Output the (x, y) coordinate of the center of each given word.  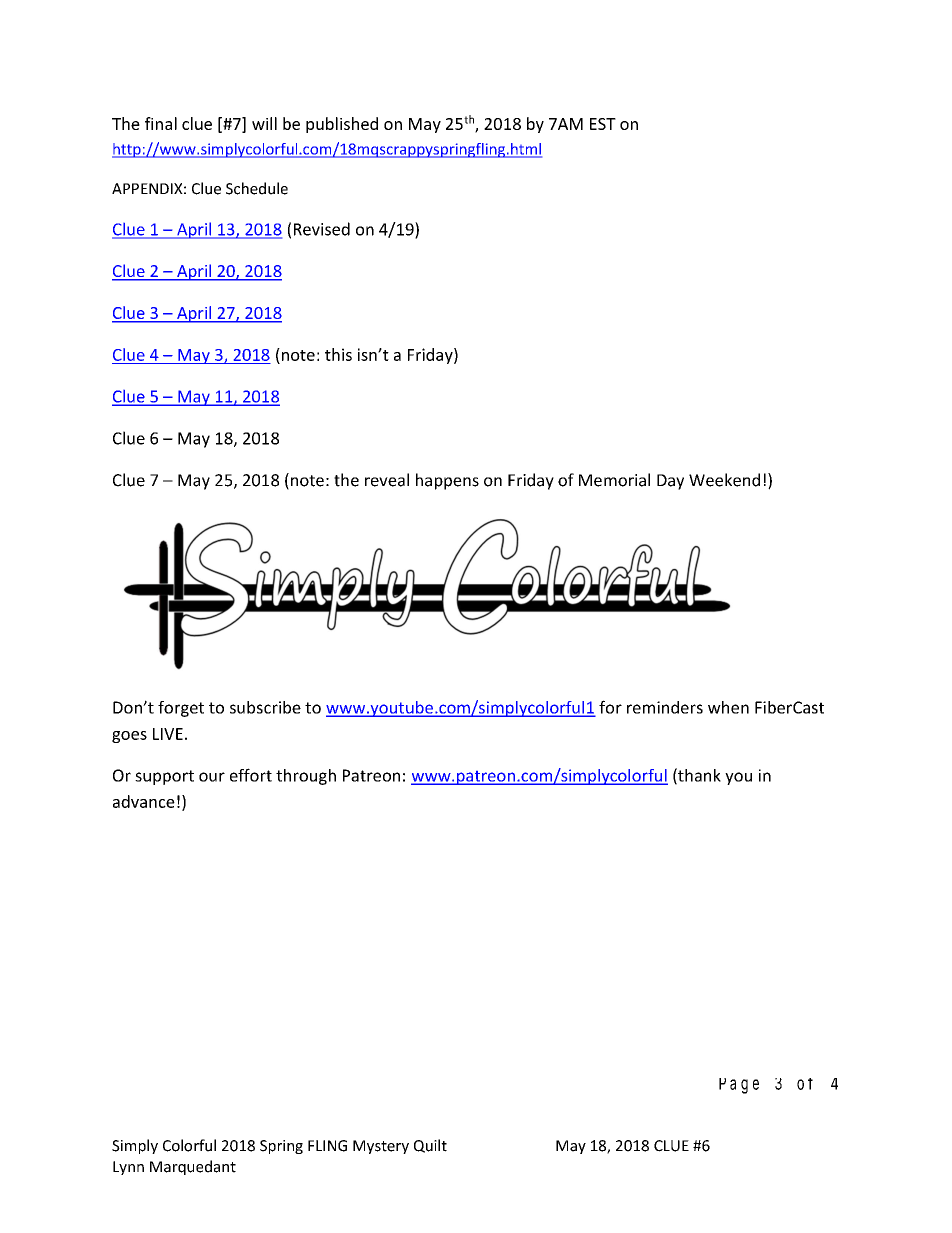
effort (251, 775)
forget (181, 709)
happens (447, 481)
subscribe (265, 707)
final (161, 123)
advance (144, 801)
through (306, 777)
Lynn (128, 1168)
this (338, 354)
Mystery (381, 1147)
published (342, 125)
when (728, 707)
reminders (665, 707)
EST (603, 124)
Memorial (614, 480)
